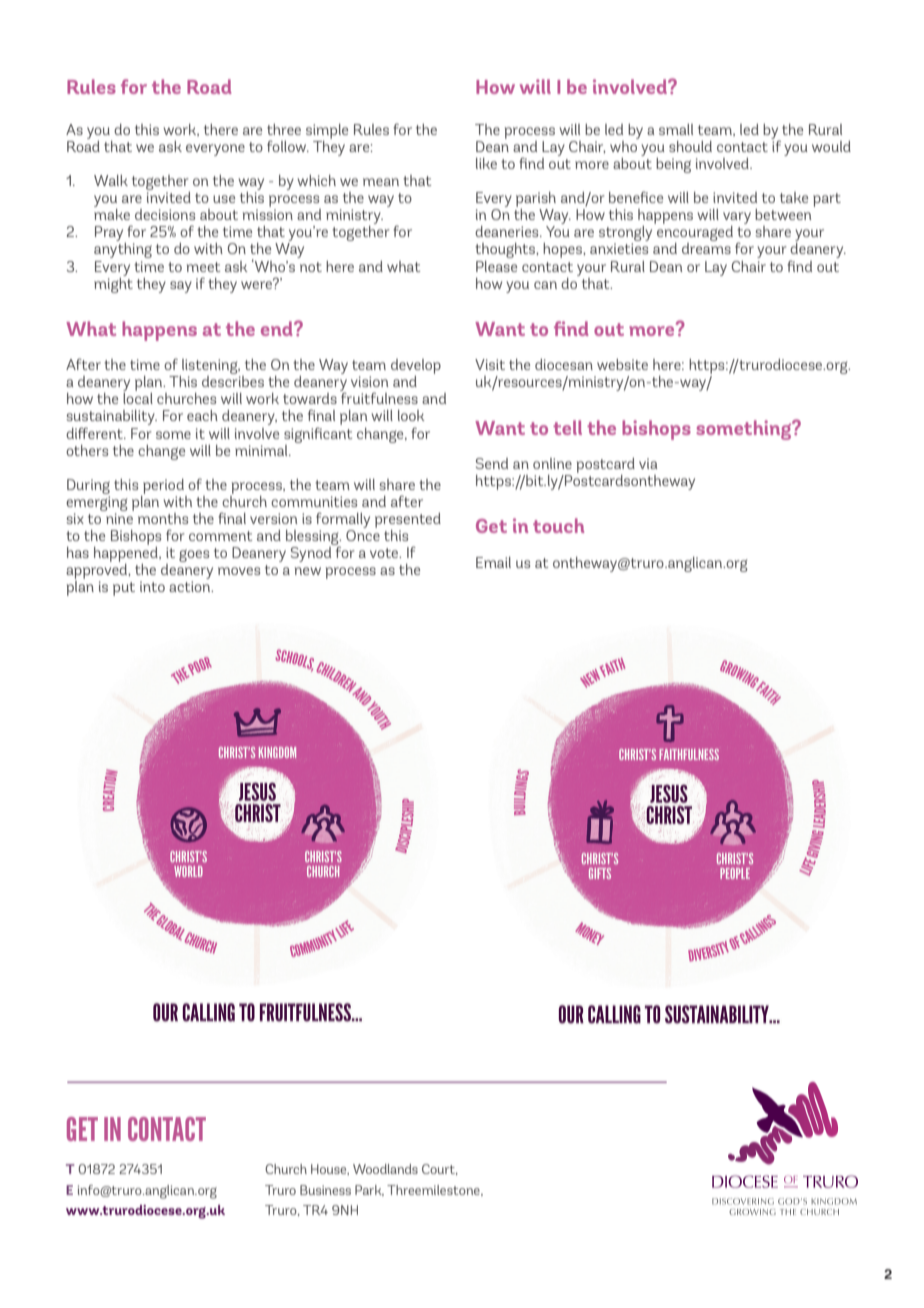  I want to click on Woodlands, so click(385, 1169).
